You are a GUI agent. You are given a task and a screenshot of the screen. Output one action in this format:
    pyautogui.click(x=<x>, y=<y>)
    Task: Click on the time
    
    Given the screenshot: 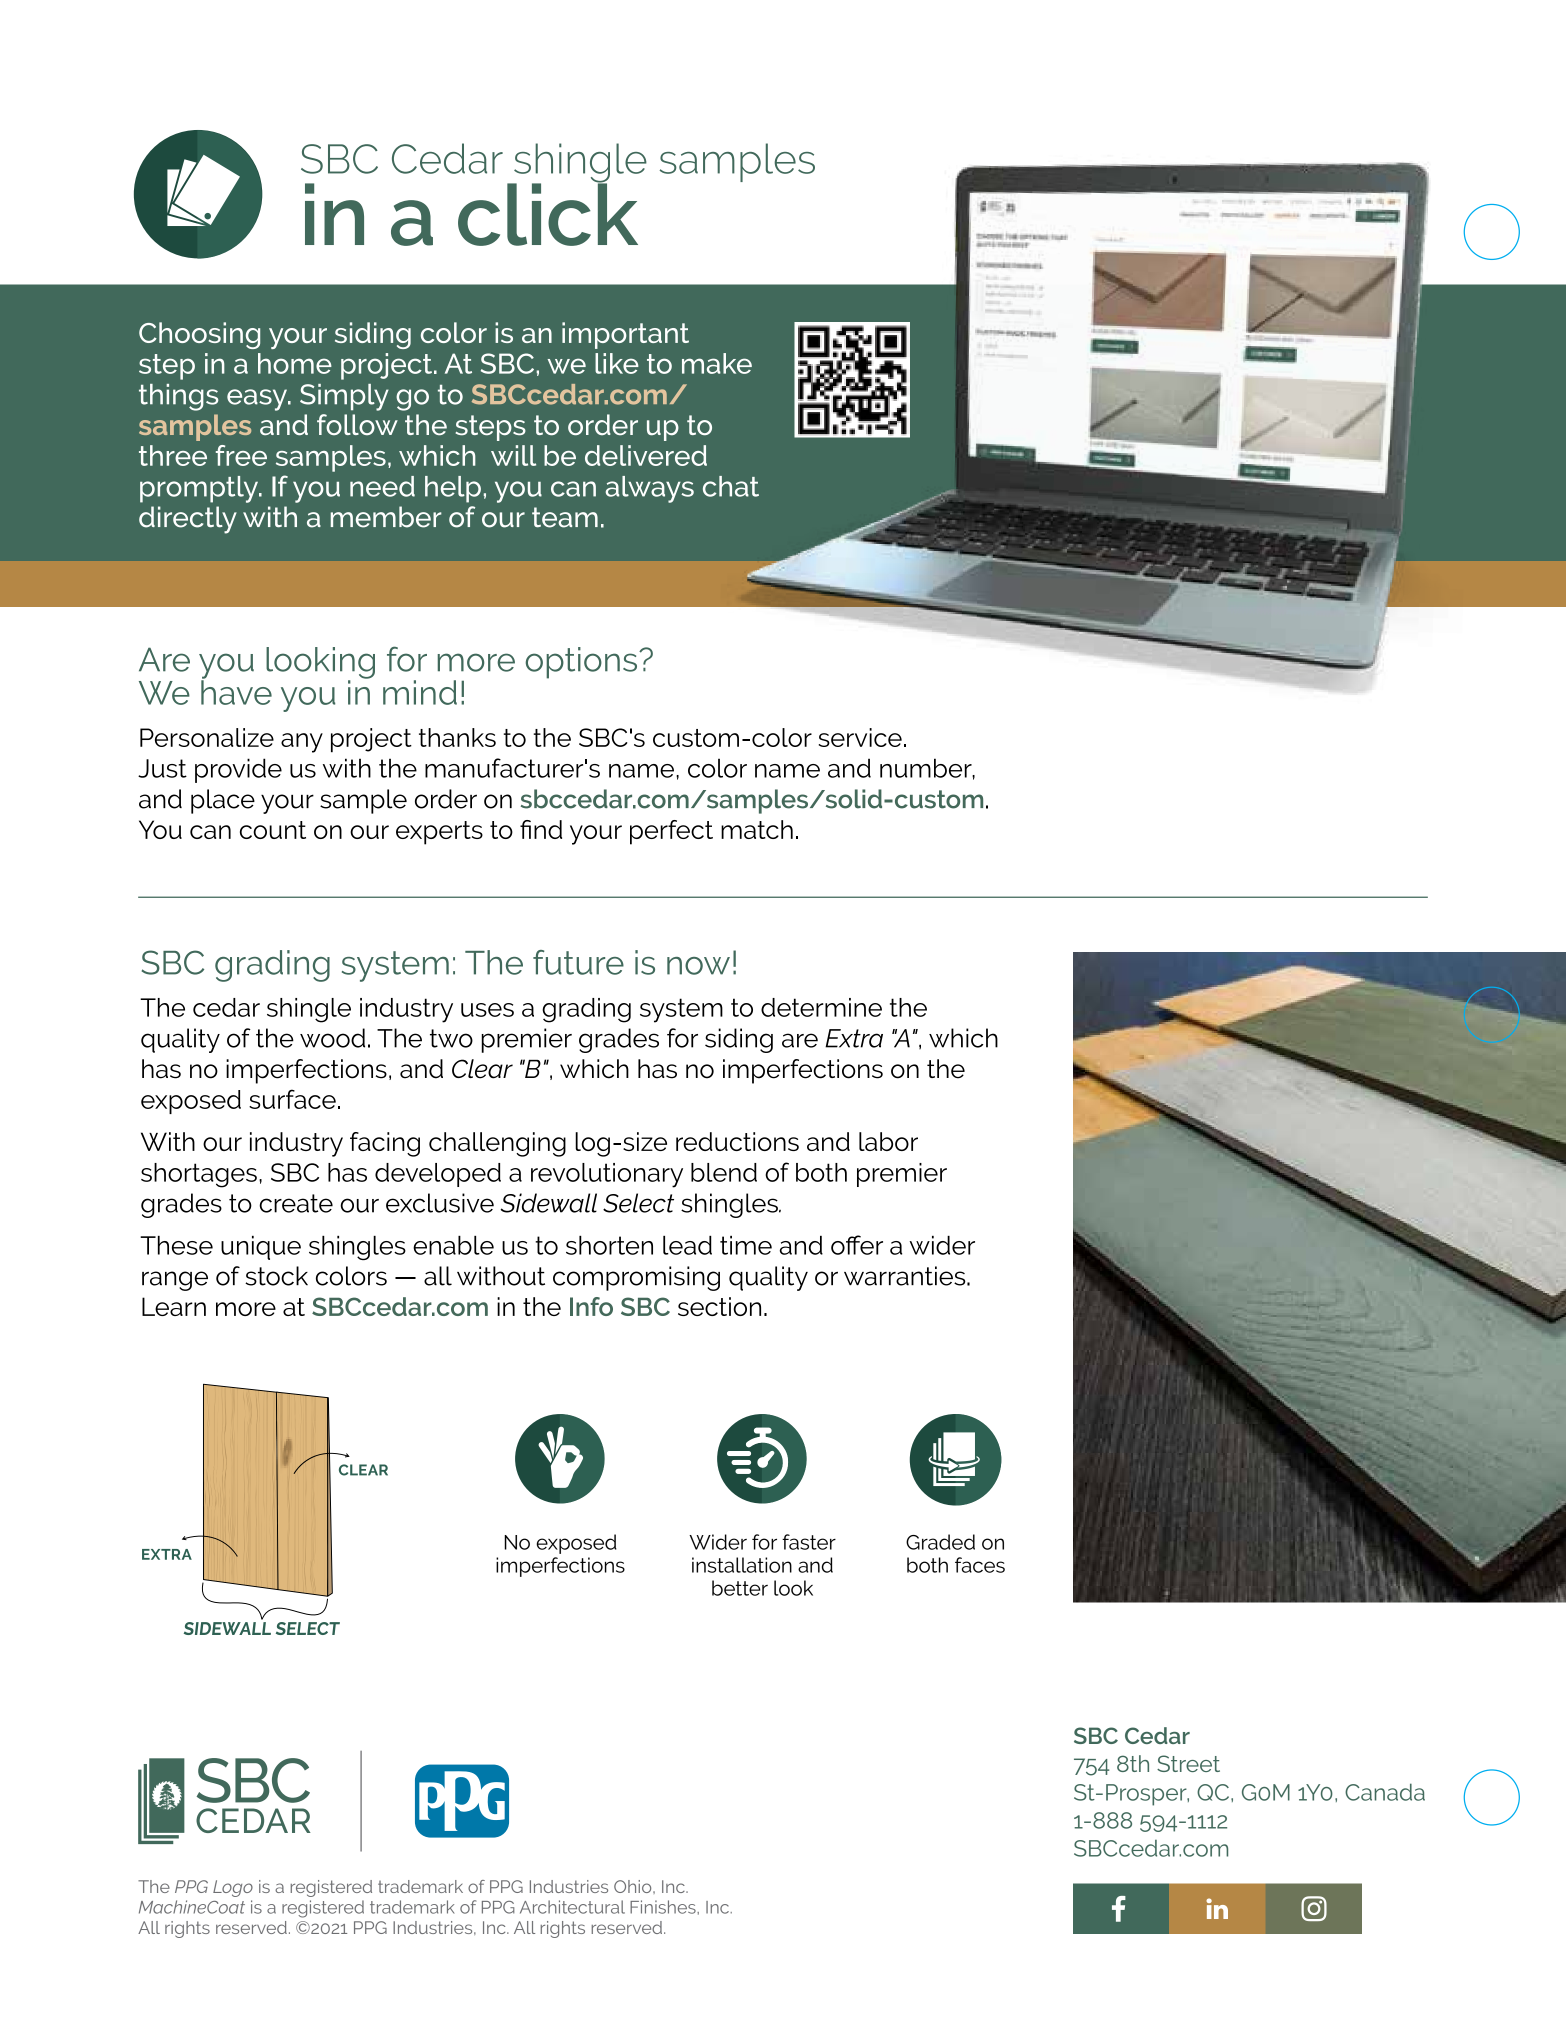 What is the action you would take?
    pyautogui.click(x=746, y=1245)
